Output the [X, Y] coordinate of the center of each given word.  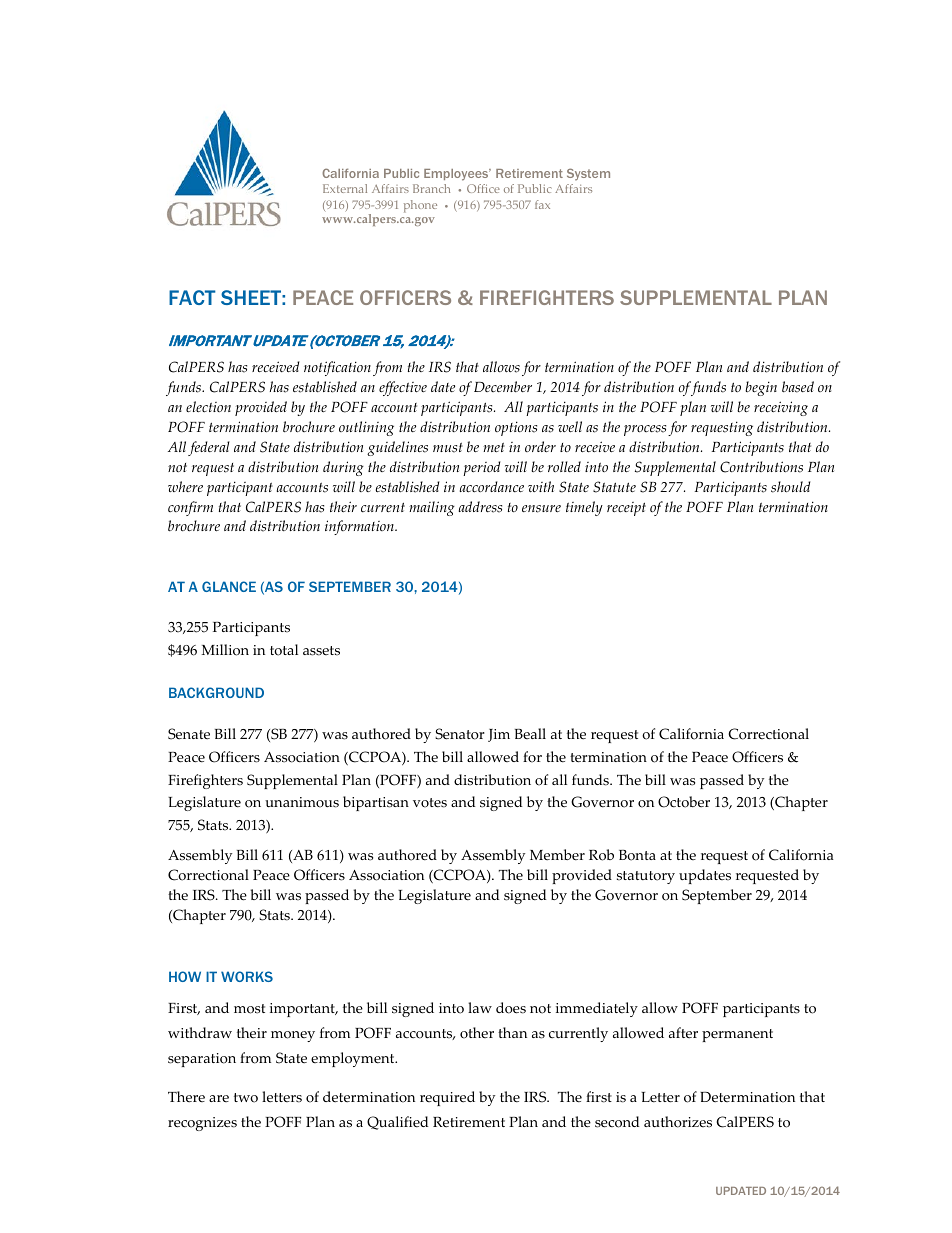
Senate [189, 734]
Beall [530, 733]
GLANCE [229, 586]
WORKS [247, 976]
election [208, 407]
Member [557, 855]
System [588, 174]
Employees [457, 175]
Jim [499, 735]
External [345, 188]
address [480, 507]
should [791, 487]
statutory [646, 877]
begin [761, 388]
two [246, 1098]
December [503, 386]
